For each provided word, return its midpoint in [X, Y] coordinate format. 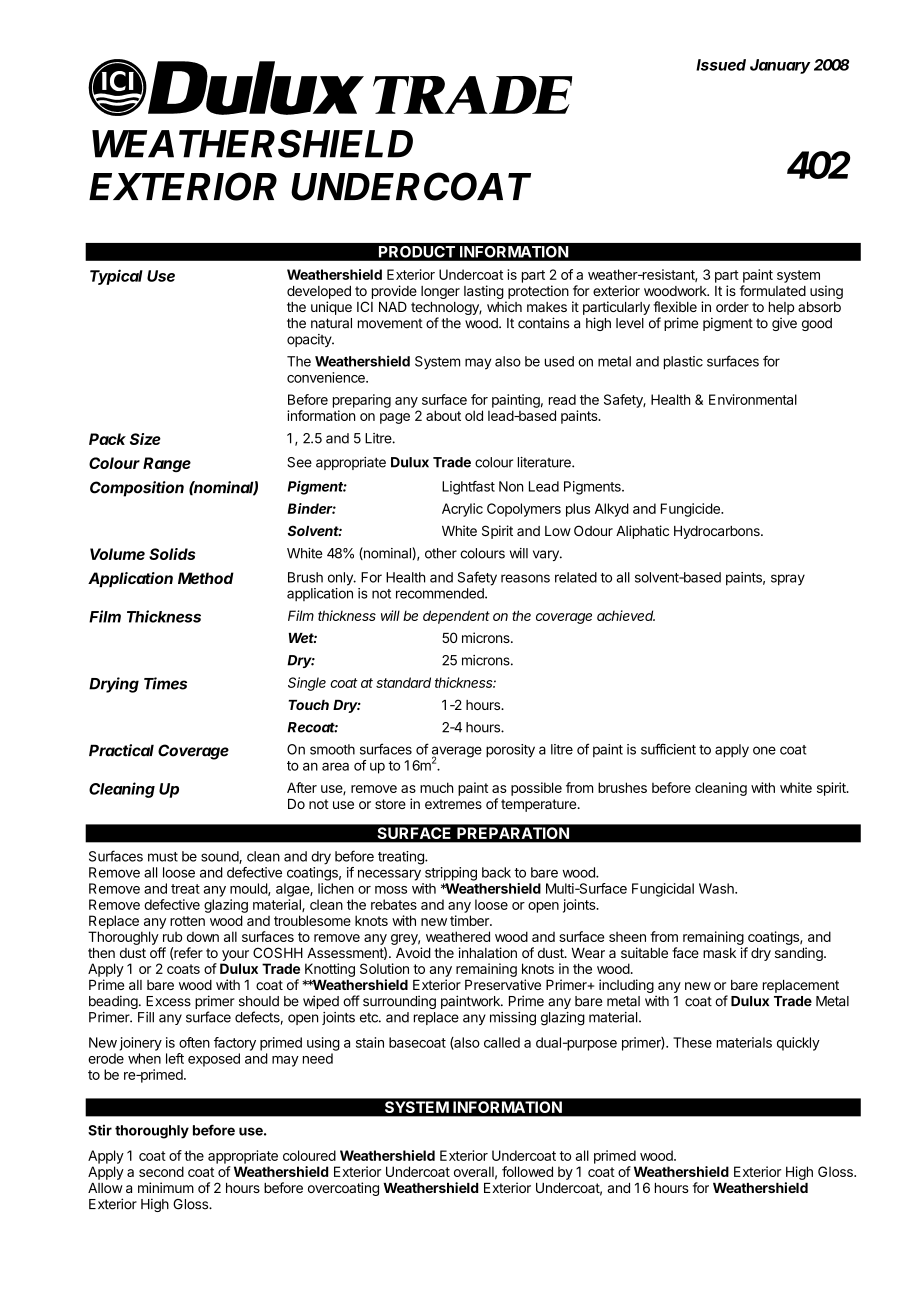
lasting [484, 292]
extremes [453, 804]
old [474, 415]
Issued [721, 65]
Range [167, 464]
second [161, 1171]
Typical [116, 277]
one [764, 750]
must [163, 857]
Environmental [753, 399]
